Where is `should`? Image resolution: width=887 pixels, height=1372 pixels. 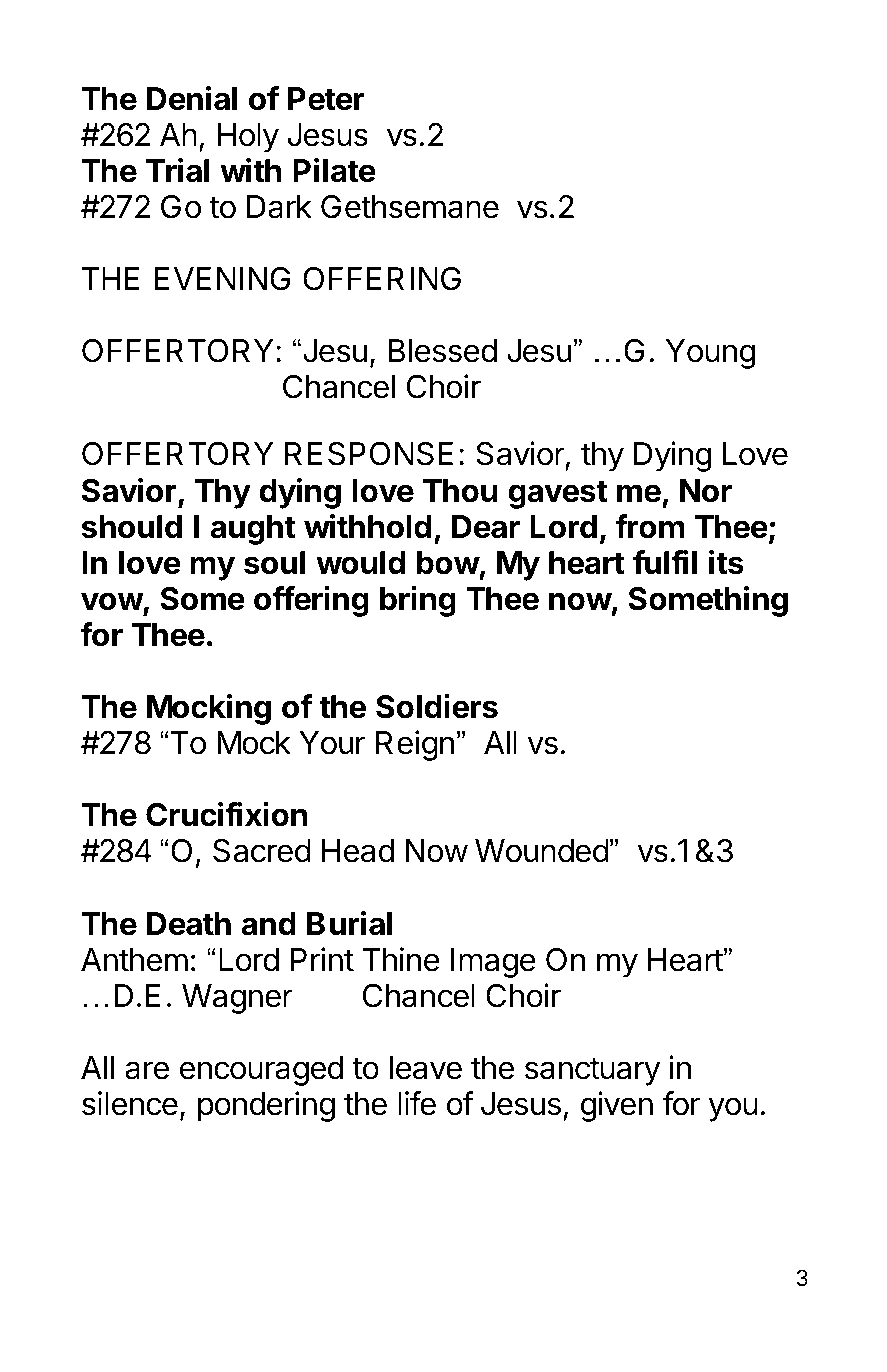
should is located at coordinates (132, 527).
